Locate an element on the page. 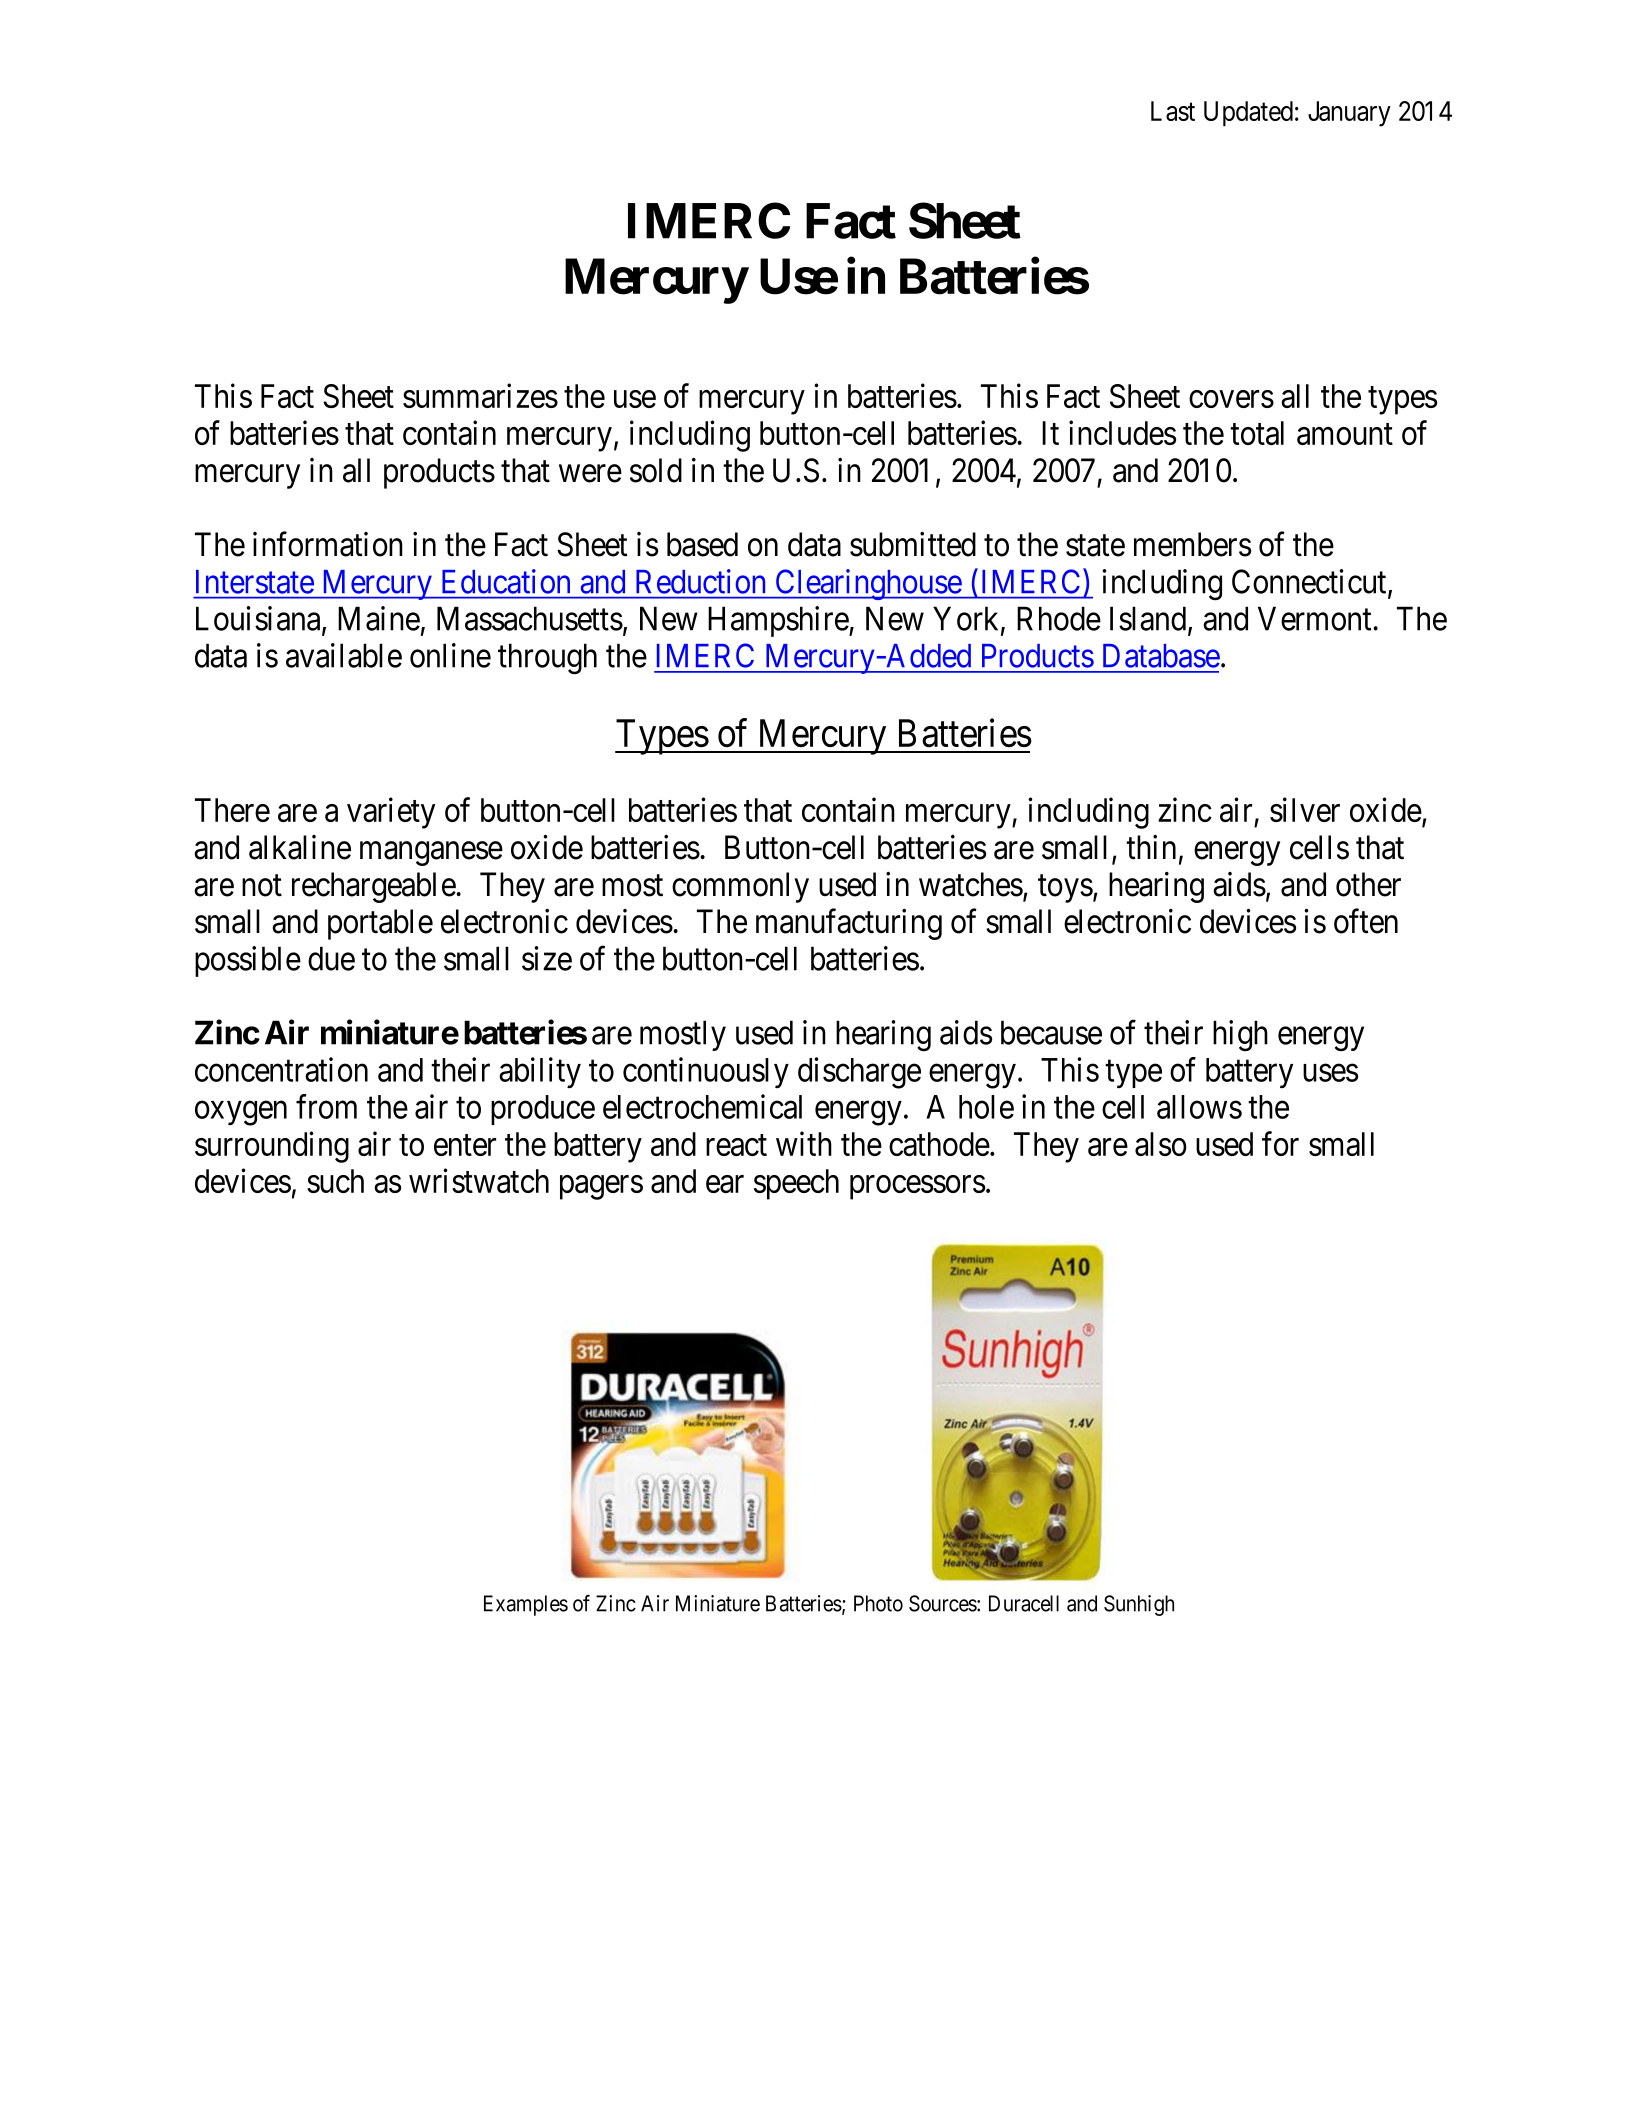 The width and height of the image is (1645, 2128). January is located at coordinates (1349, 114).
